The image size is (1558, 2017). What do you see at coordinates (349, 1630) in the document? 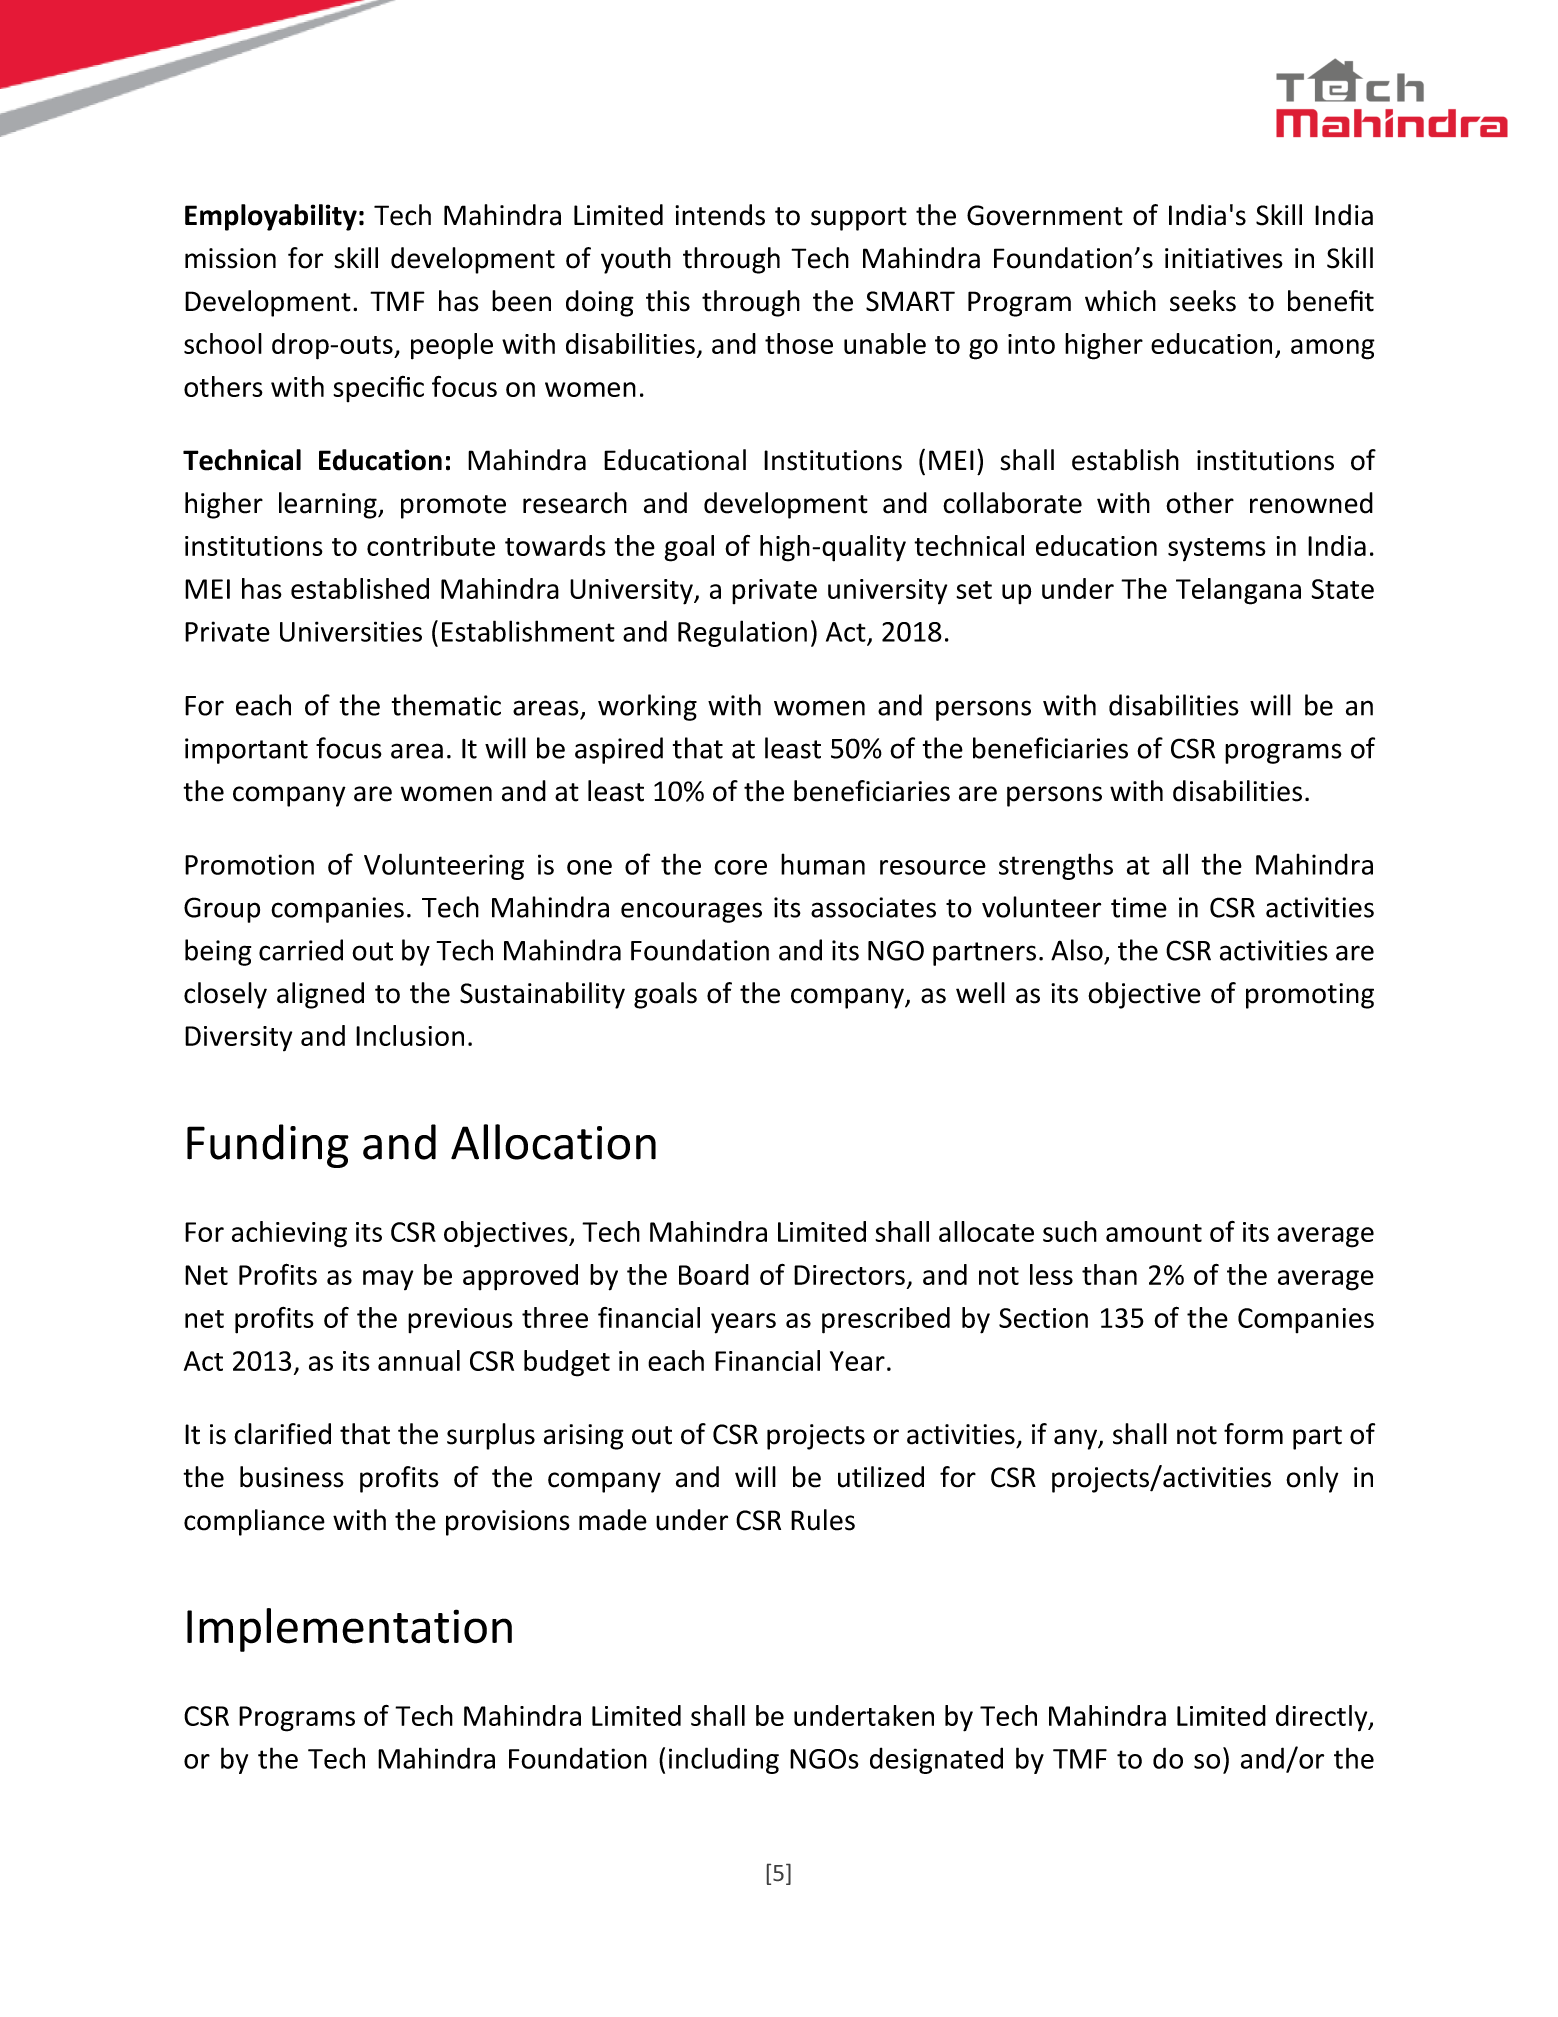
I see `Implementation` at bounding box center [349, 1630].
